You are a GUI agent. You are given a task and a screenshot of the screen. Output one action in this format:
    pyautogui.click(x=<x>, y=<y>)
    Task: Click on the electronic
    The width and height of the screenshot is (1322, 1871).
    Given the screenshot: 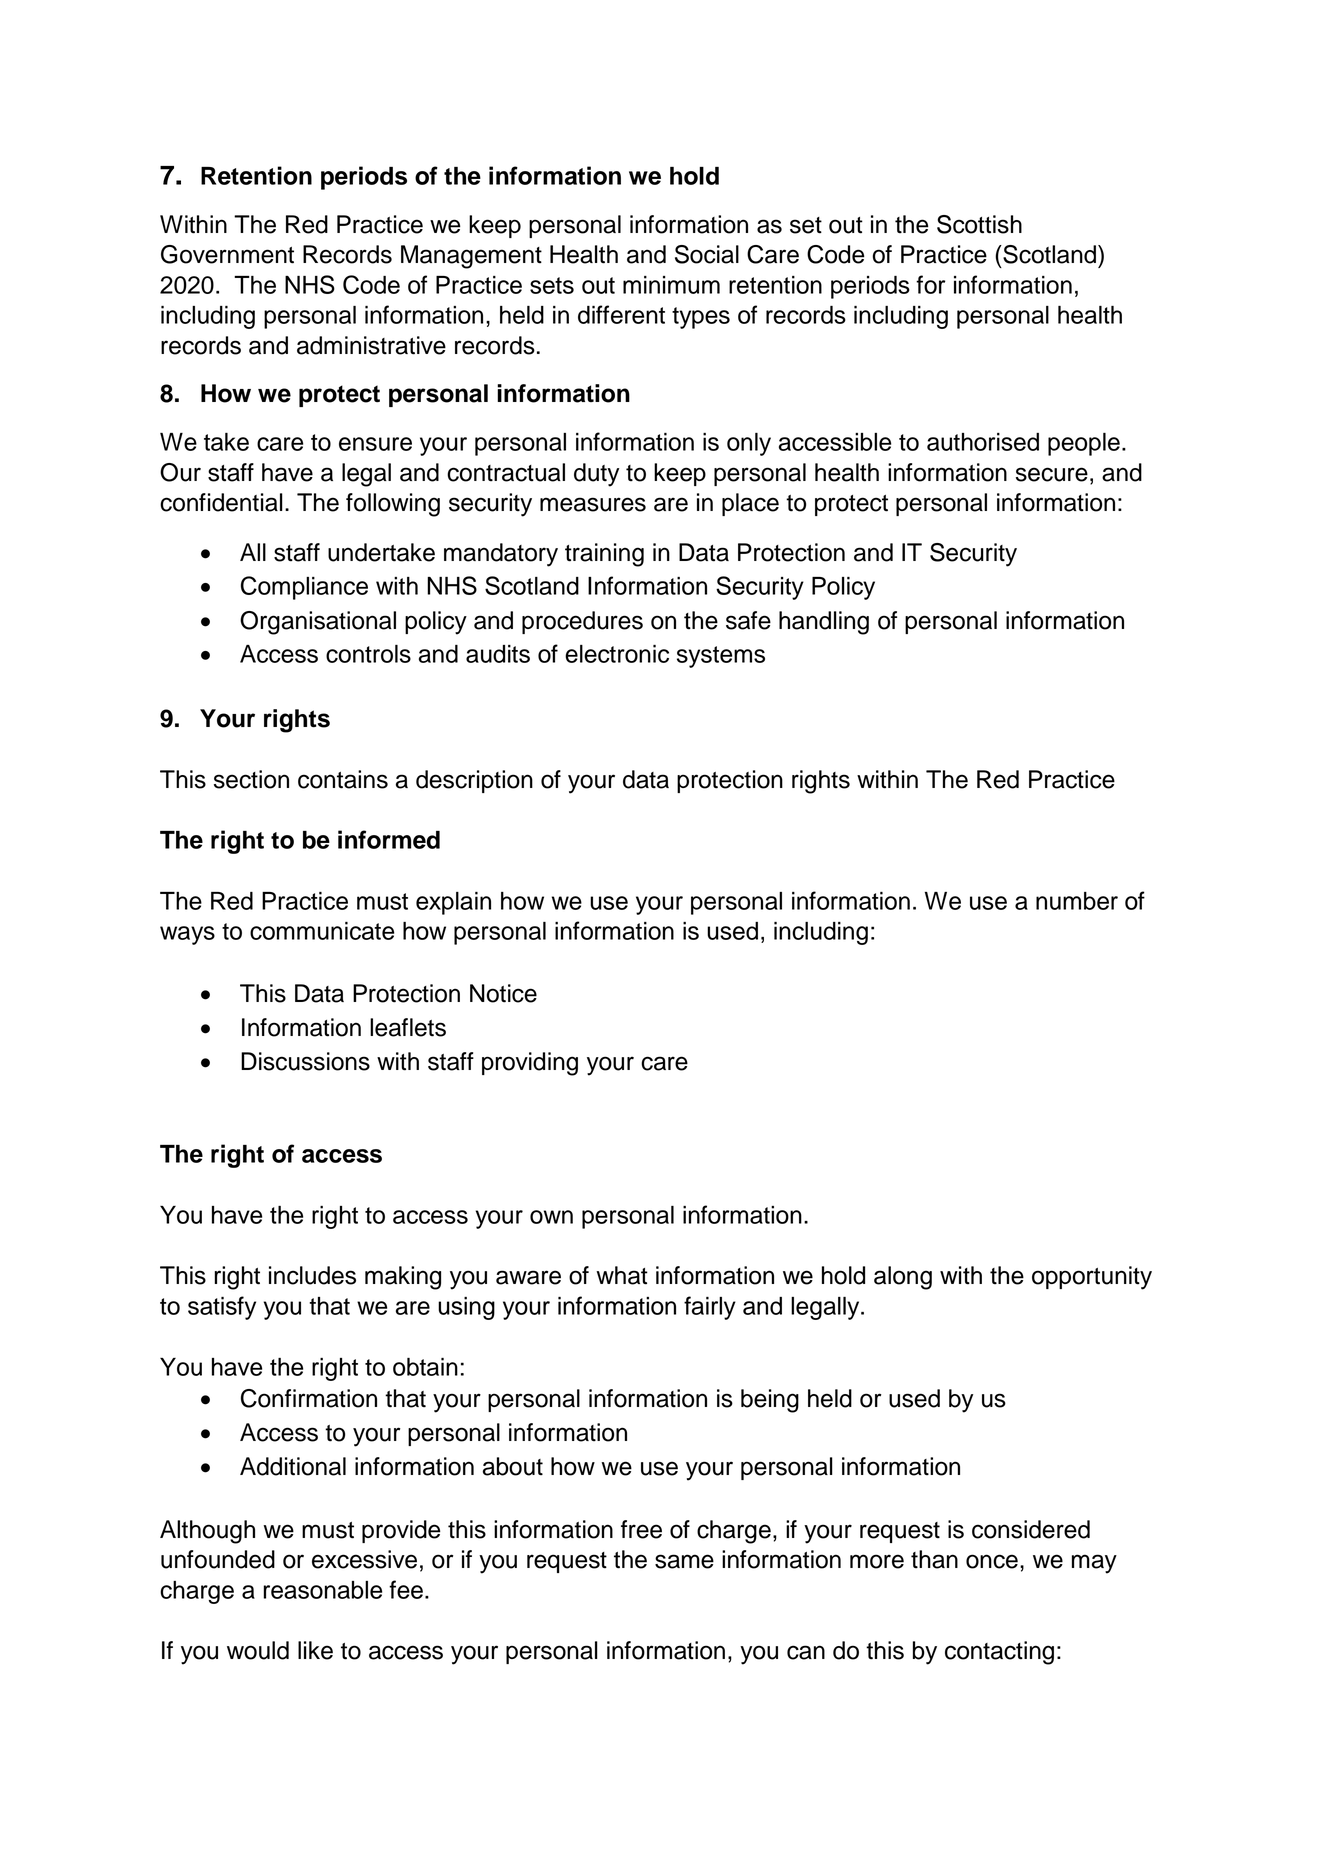 What is the action you would take?
    pyautogui.click(x=617, y=654)
